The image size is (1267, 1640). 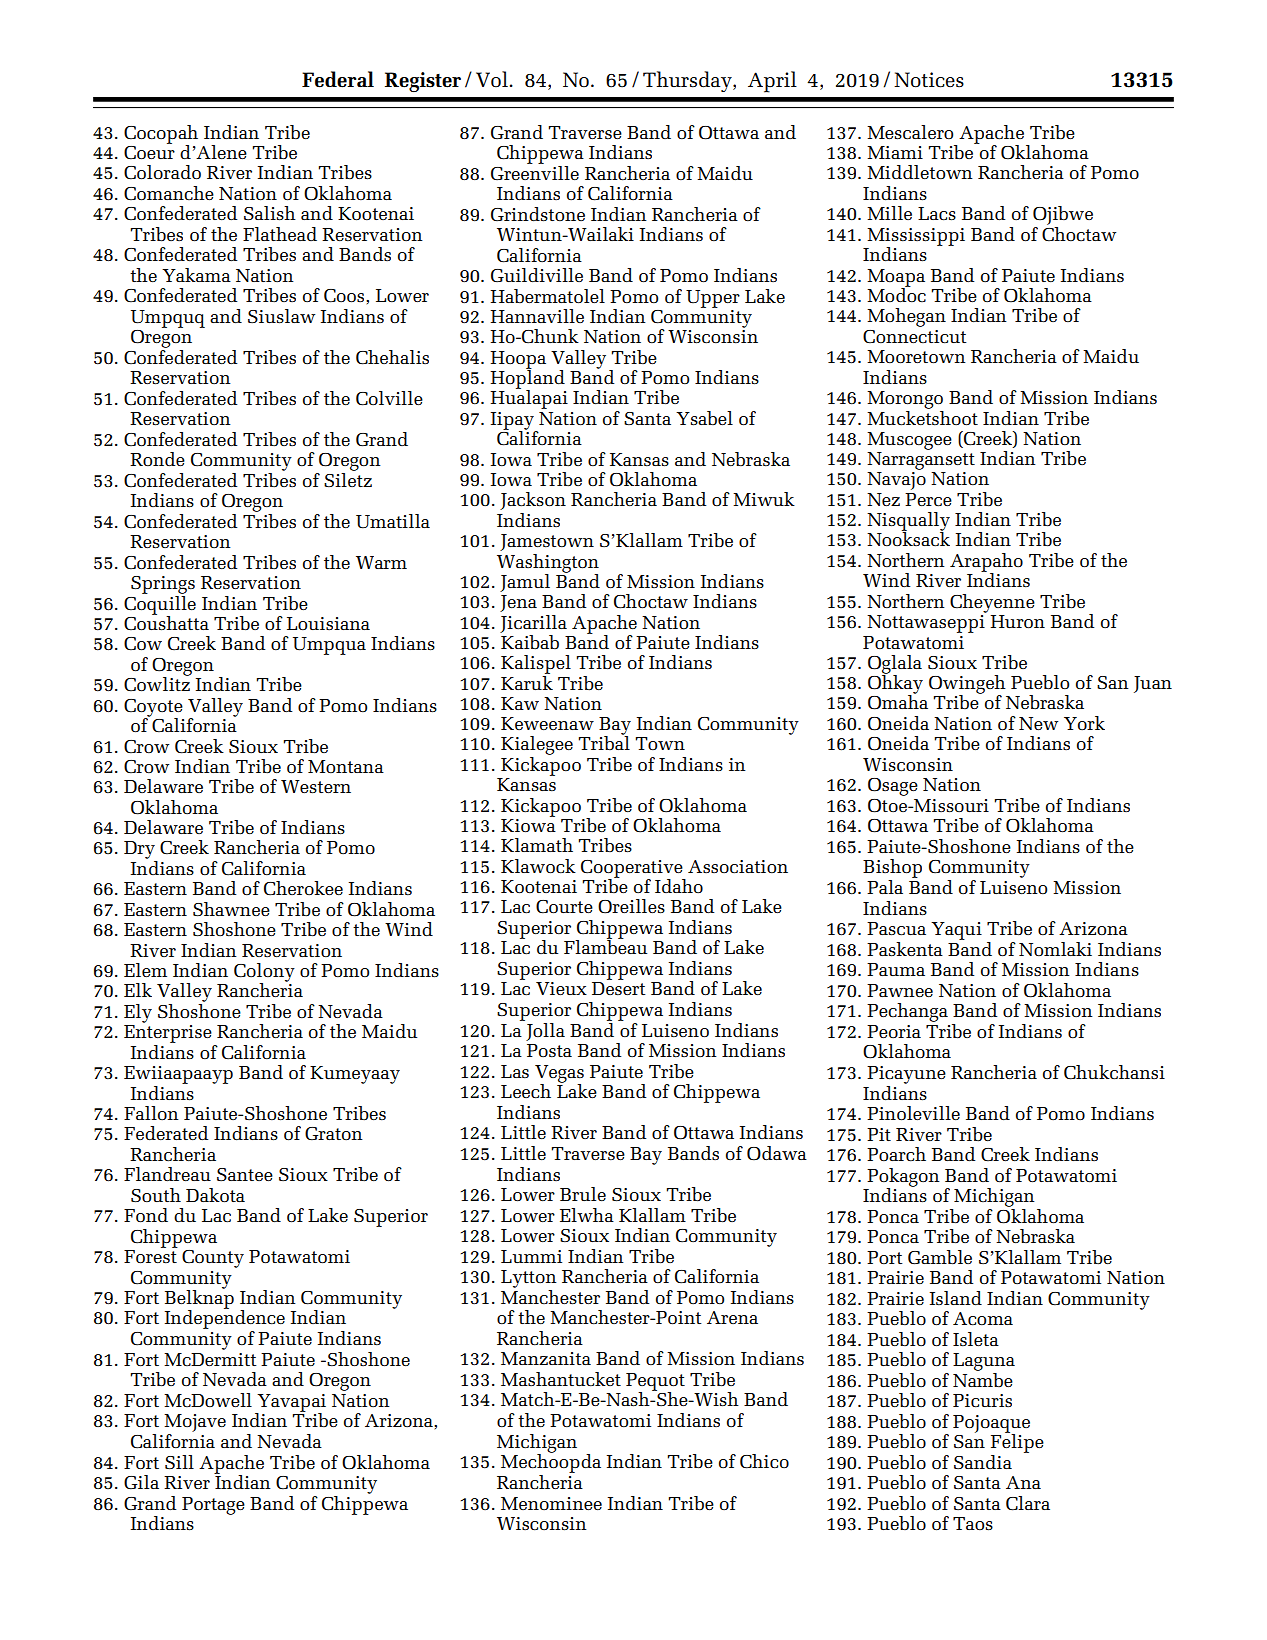 What do you see at coordinates (688, 81) in the image?
I see `Thursday` at bounding box center [688, 81].
